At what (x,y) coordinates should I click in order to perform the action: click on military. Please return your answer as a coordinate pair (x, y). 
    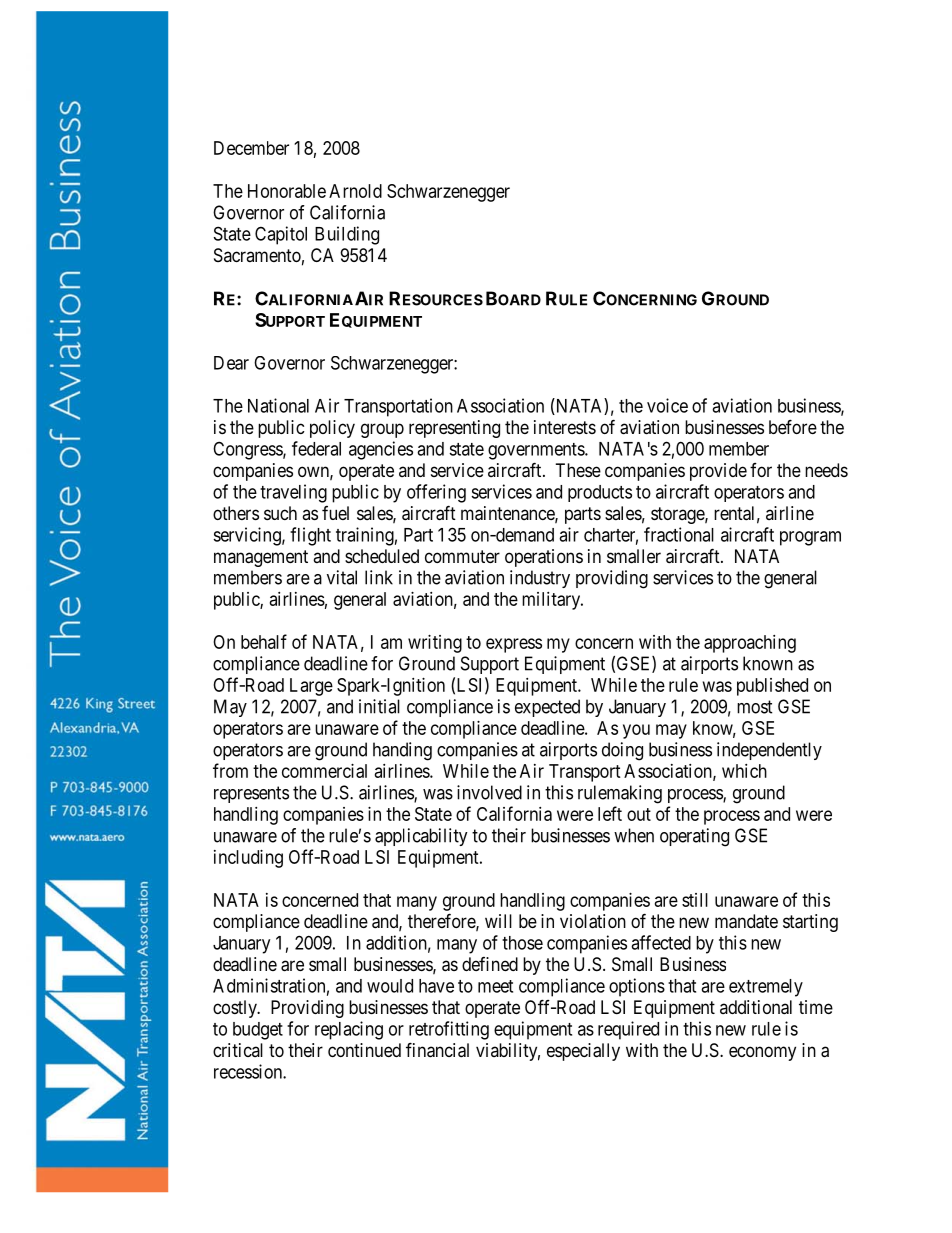
    Looking at the image, I should click on (552, 601).
